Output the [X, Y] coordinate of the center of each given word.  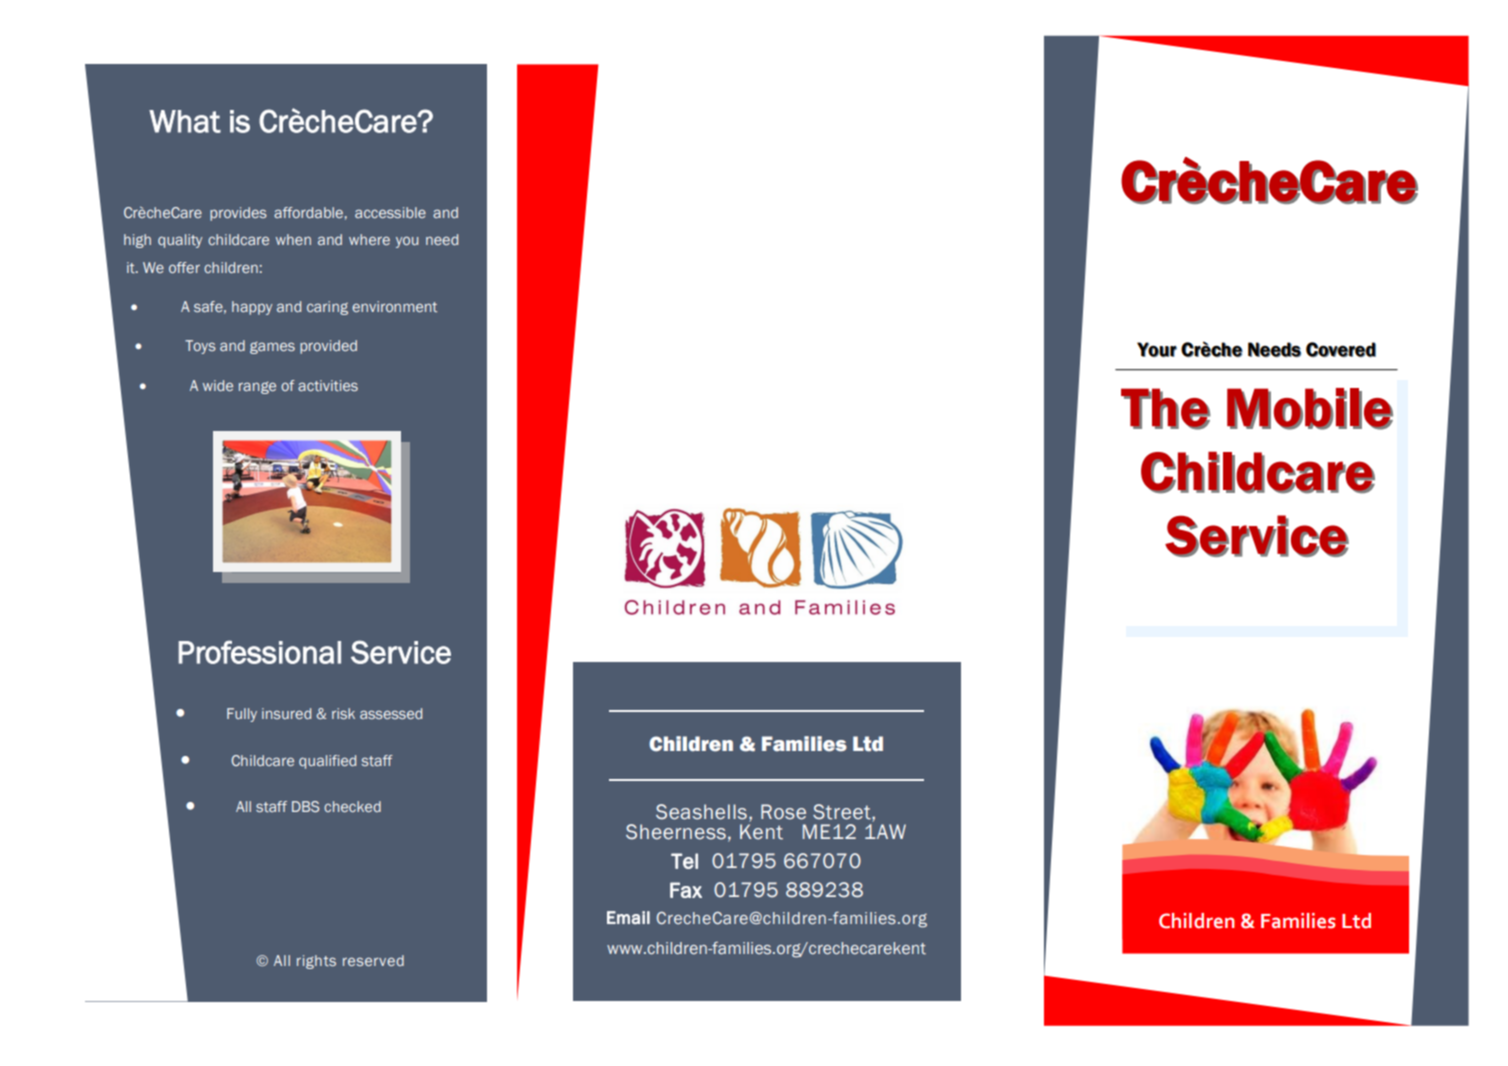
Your [1157, 349]
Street [843, 813]
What [185, 121]
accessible [390, 212]
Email [628, 917]
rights [316, 962]
